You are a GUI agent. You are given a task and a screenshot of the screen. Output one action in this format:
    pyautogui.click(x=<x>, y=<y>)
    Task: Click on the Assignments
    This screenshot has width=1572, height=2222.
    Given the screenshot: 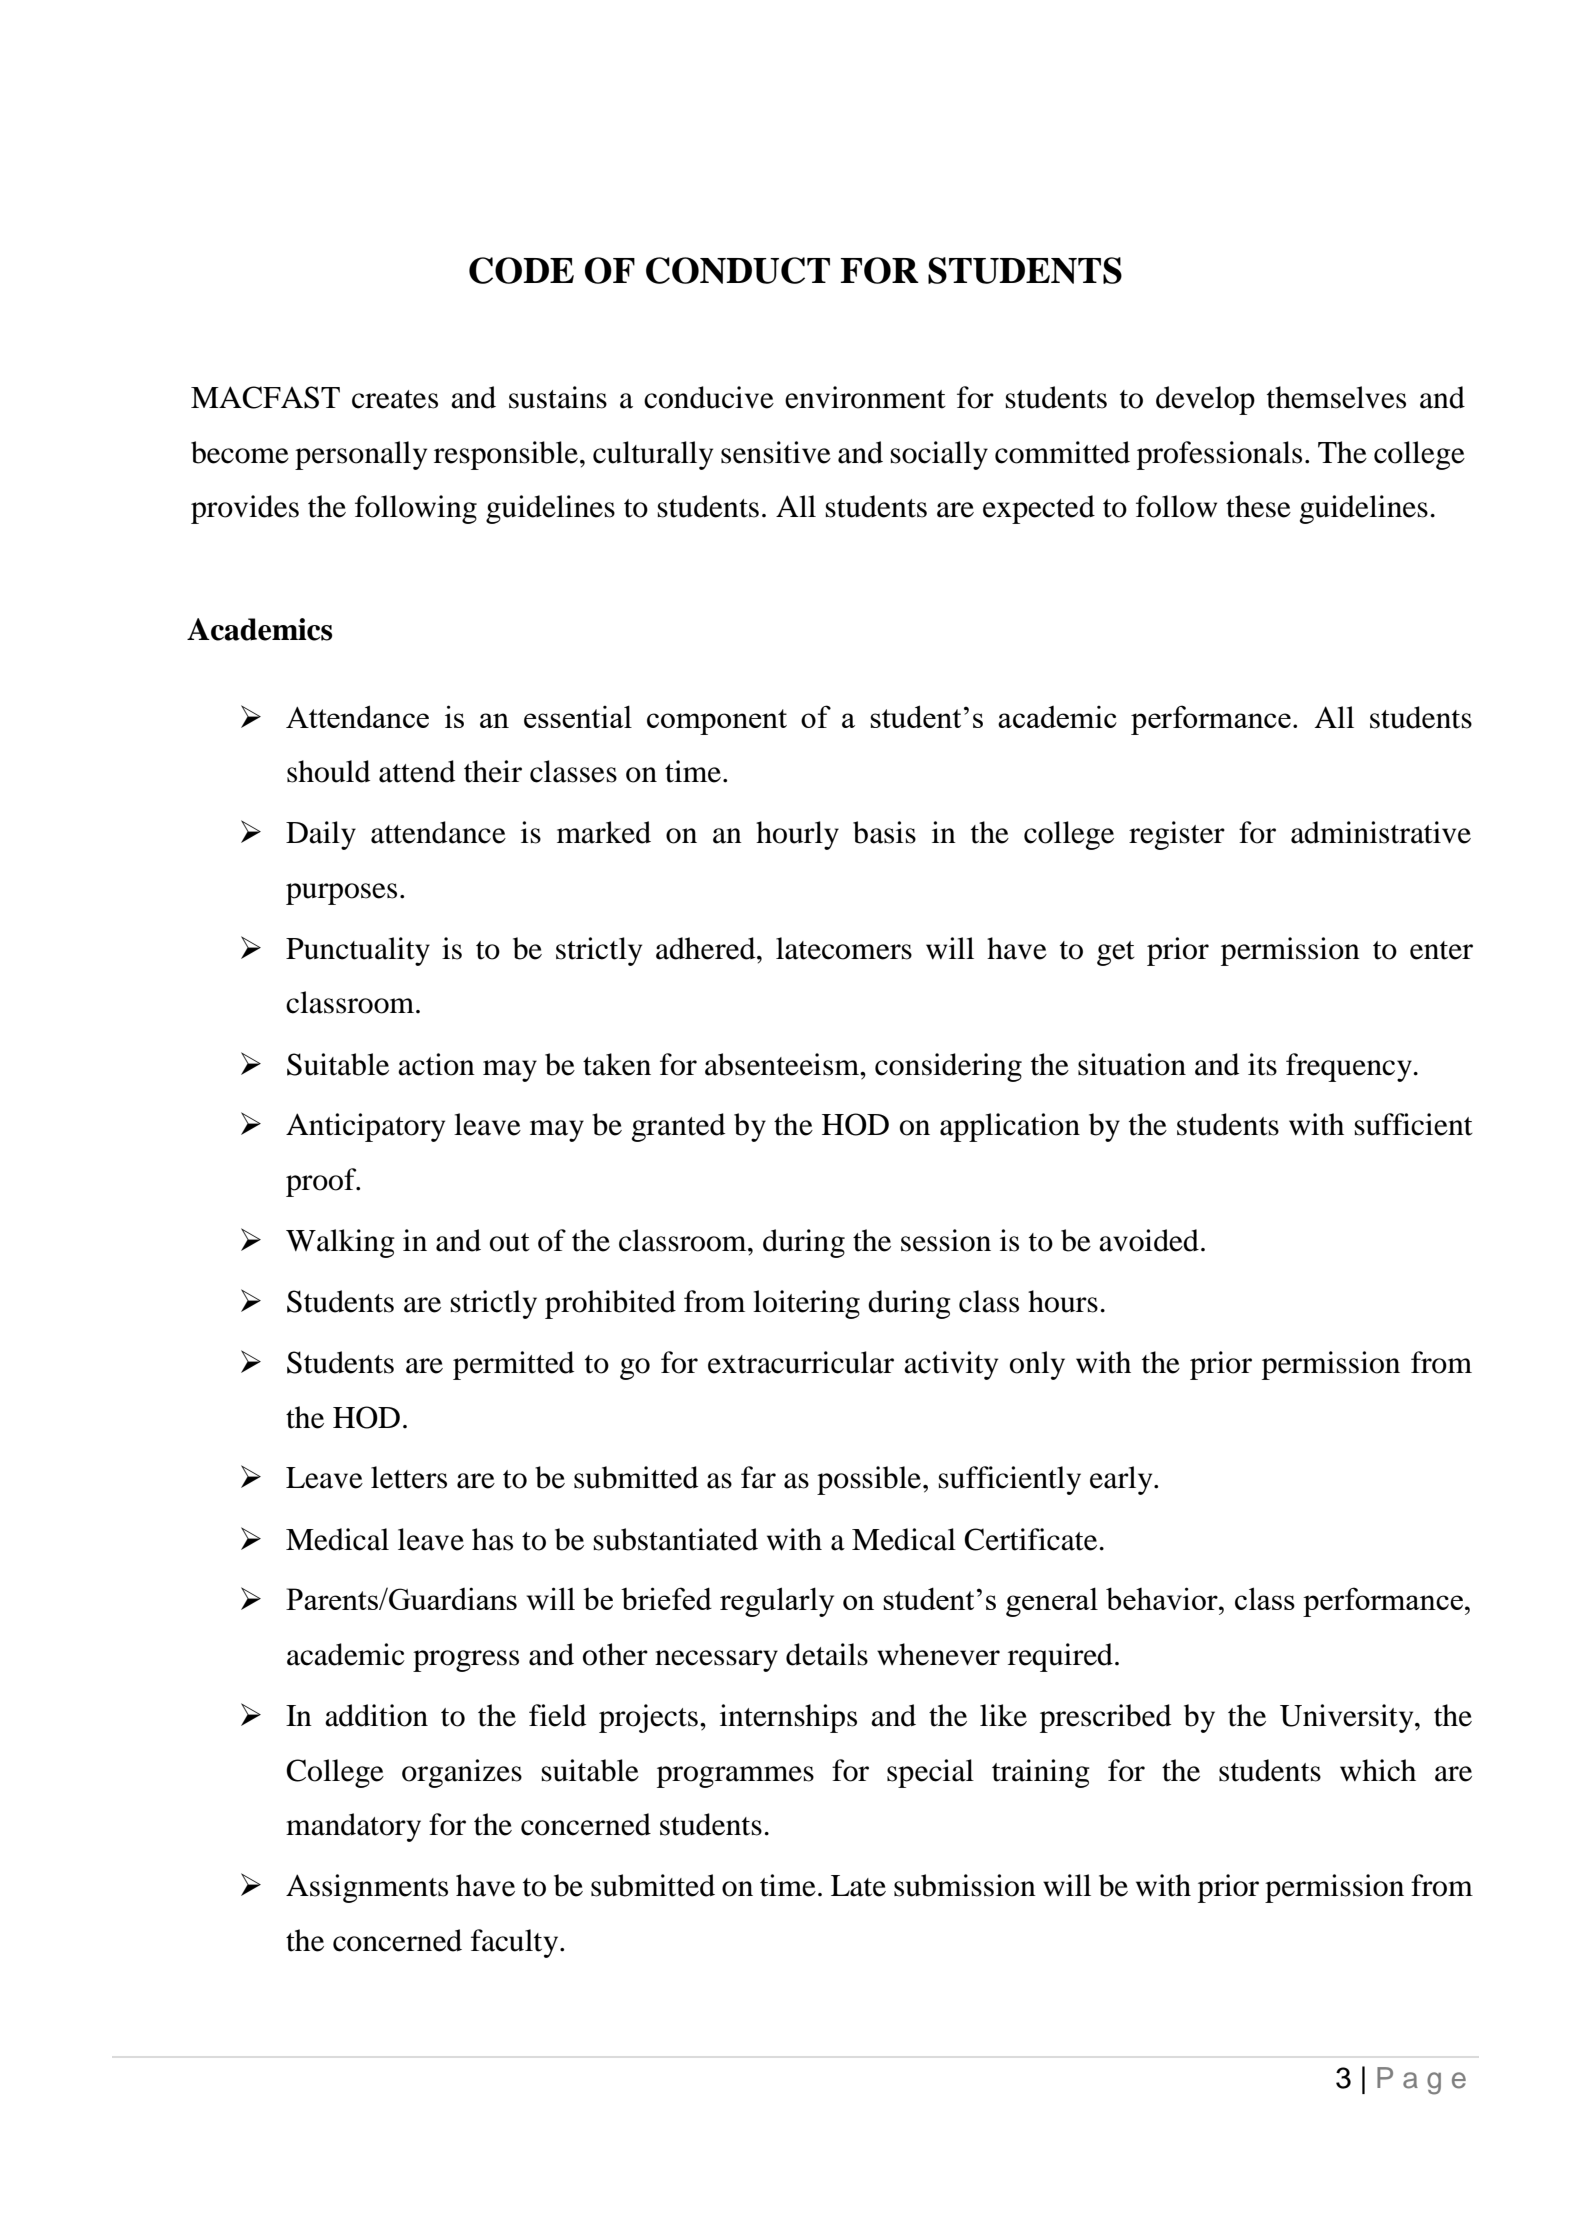 What is the action you would take?
    pyautogui.click(x=367, y=1888)
